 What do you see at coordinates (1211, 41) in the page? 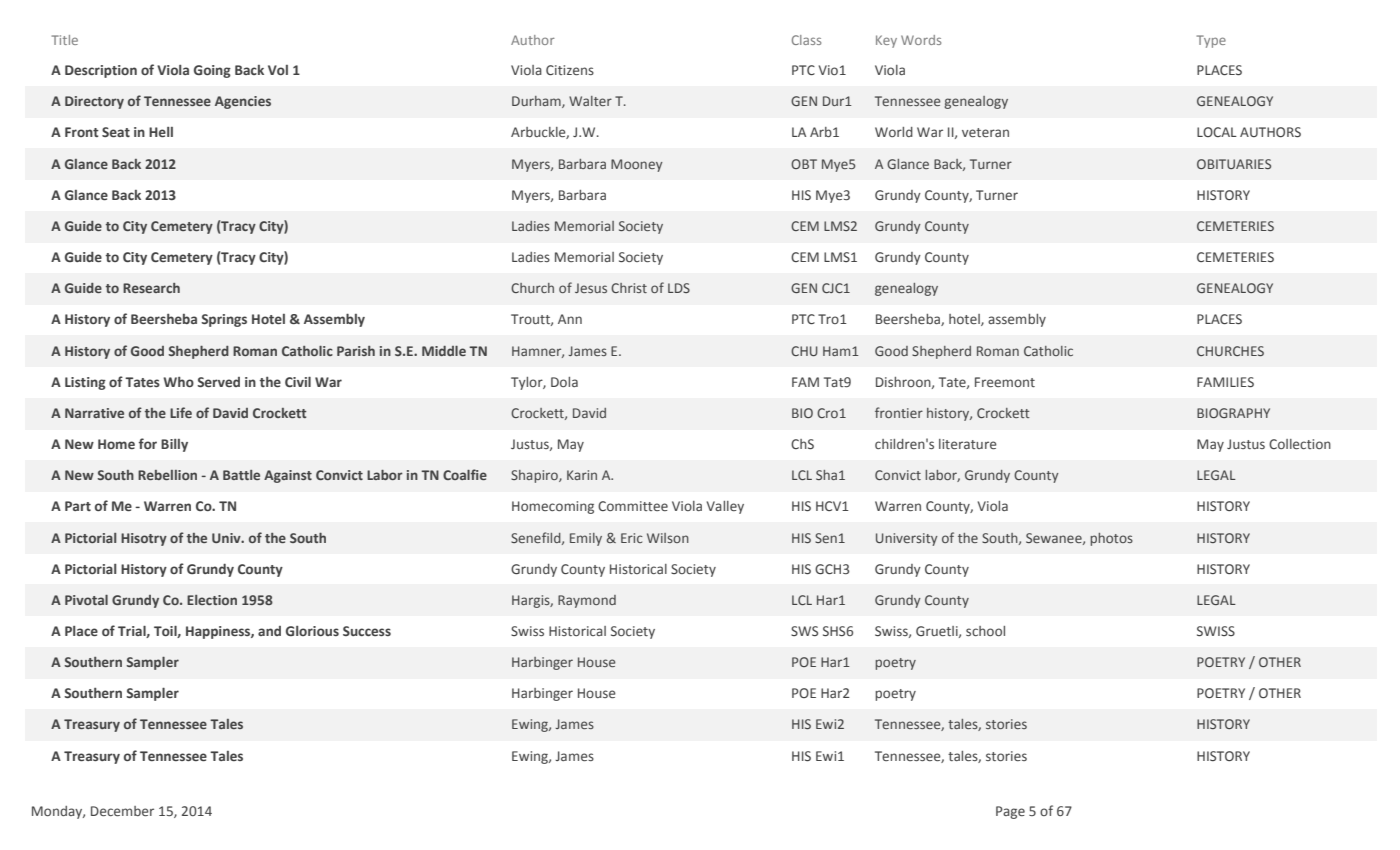
I see `Type` at bounding box center [1211, 41].
